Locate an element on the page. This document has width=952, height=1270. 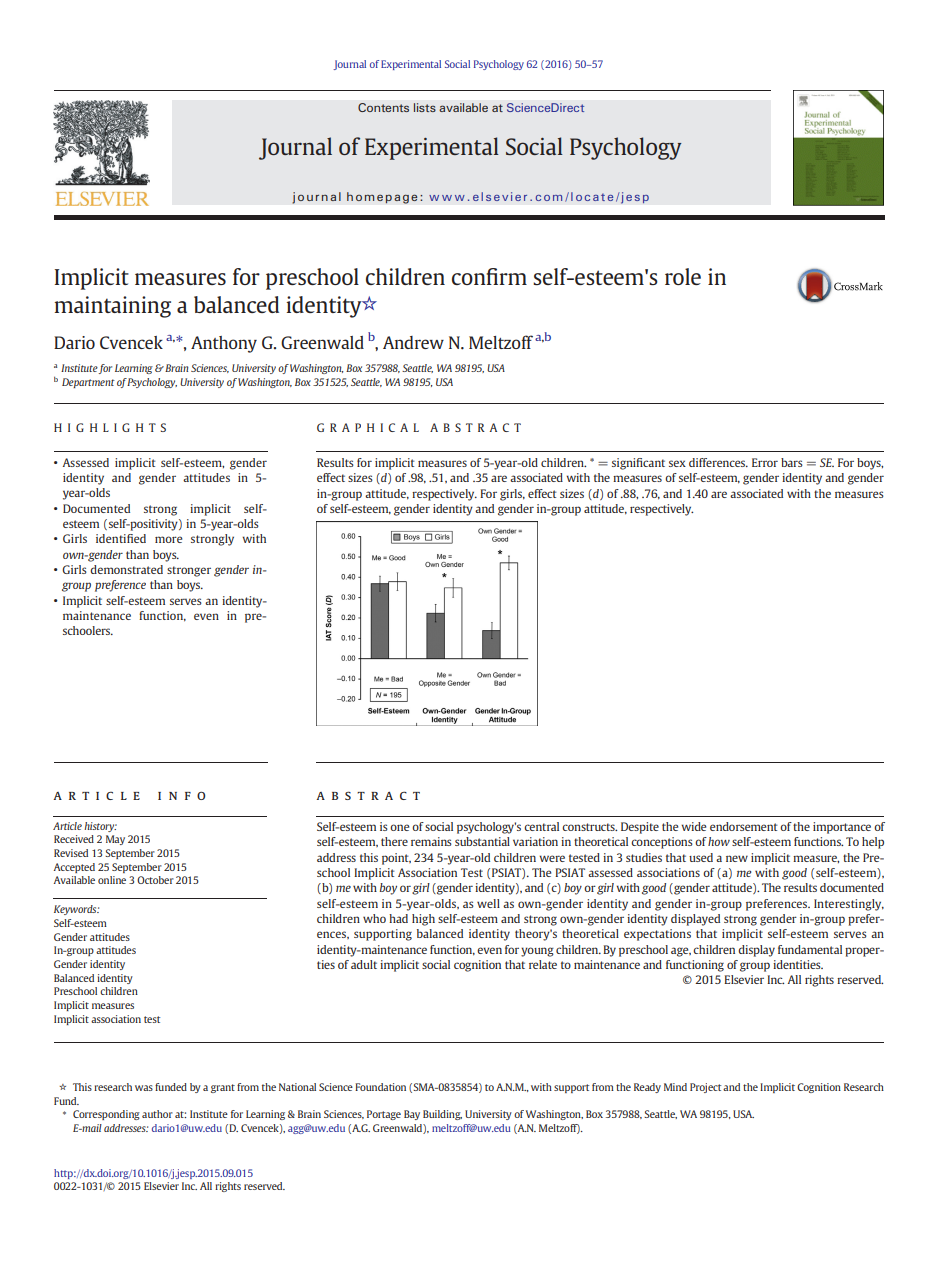
author is located at coordinates (157, 1114).
